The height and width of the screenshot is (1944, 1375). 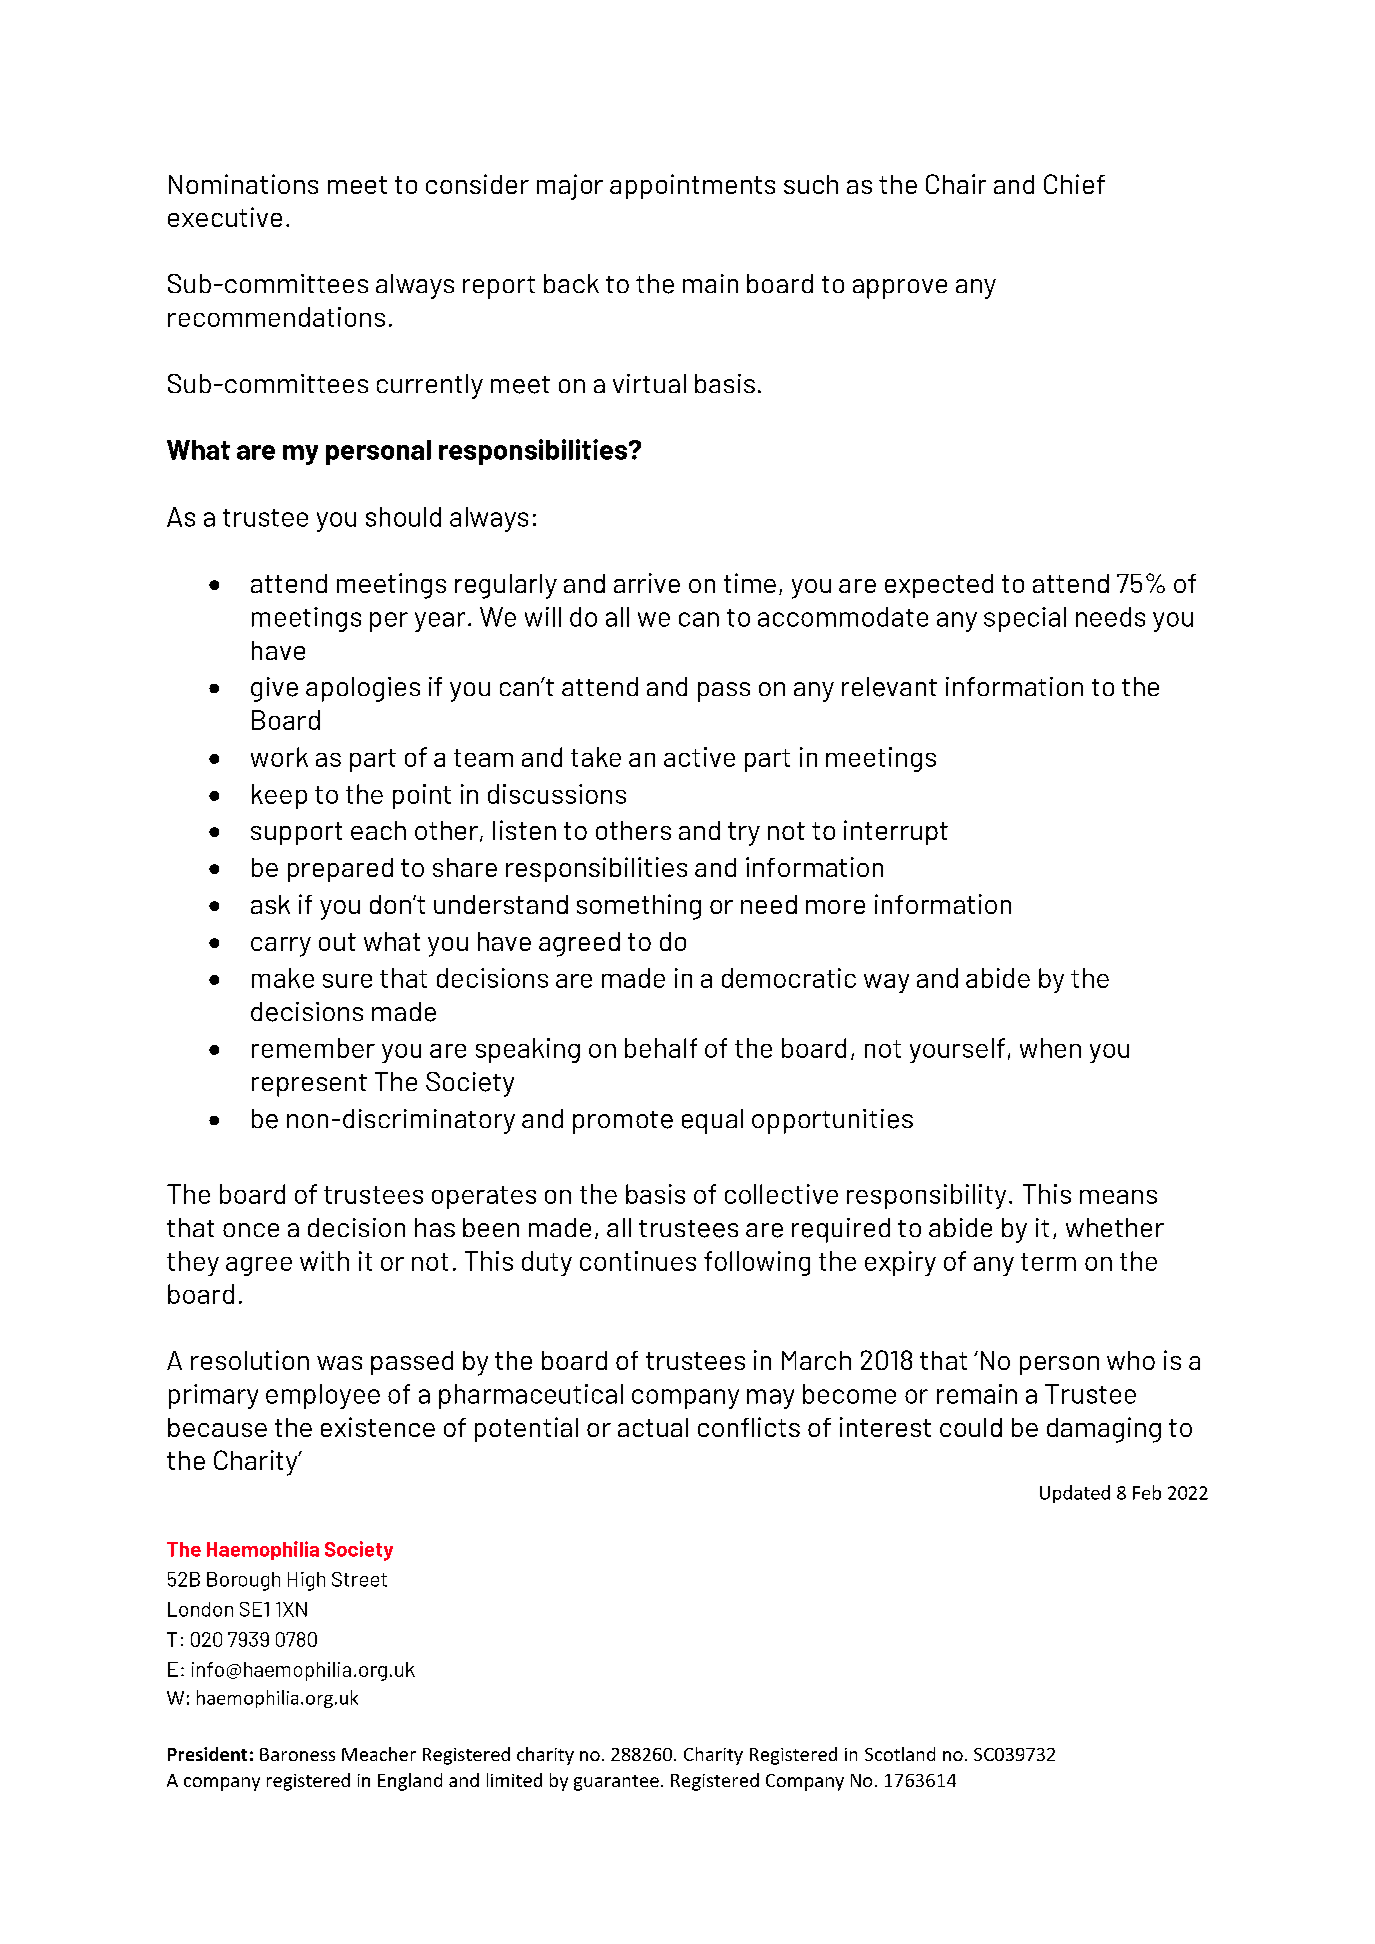 I want to click on when, so click(x=1050, y=1048).
